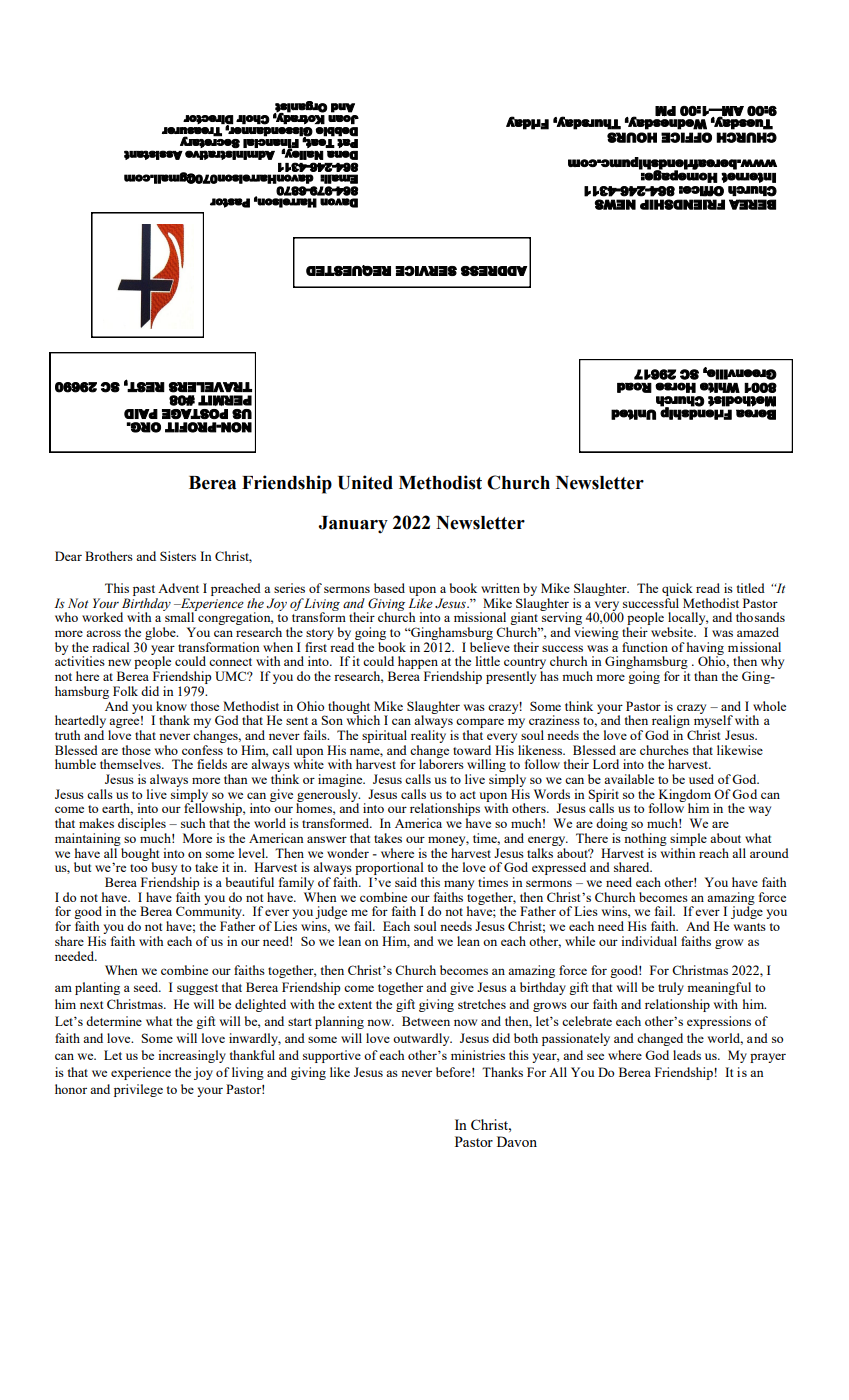  Describe the element at coordinates (328, 796) in the document. I see `generously` at that location.
